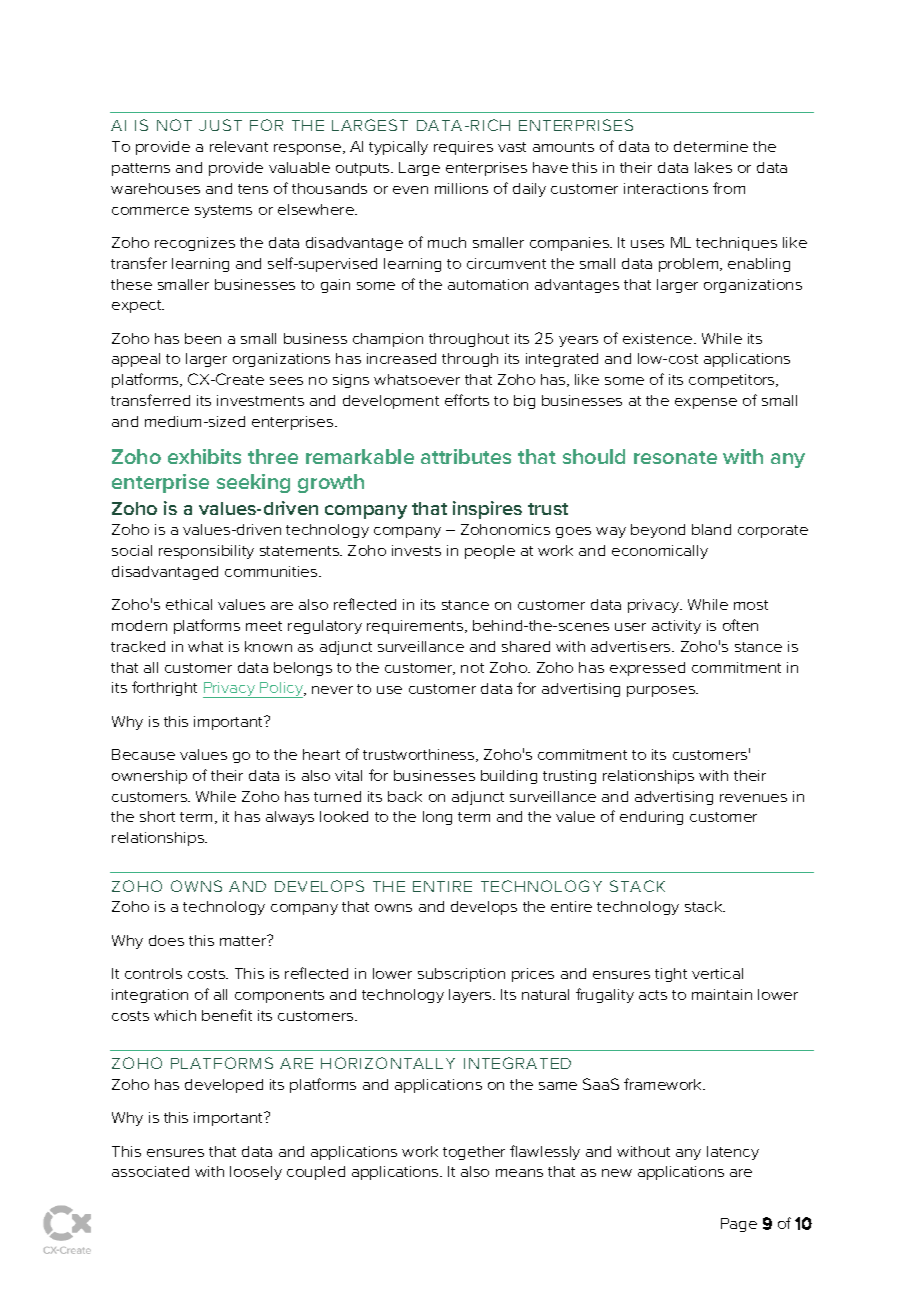  What do you see at coordinates (256, 1173) in the screenshot?
I see `loosely` at bounding box center [256, 1173].
